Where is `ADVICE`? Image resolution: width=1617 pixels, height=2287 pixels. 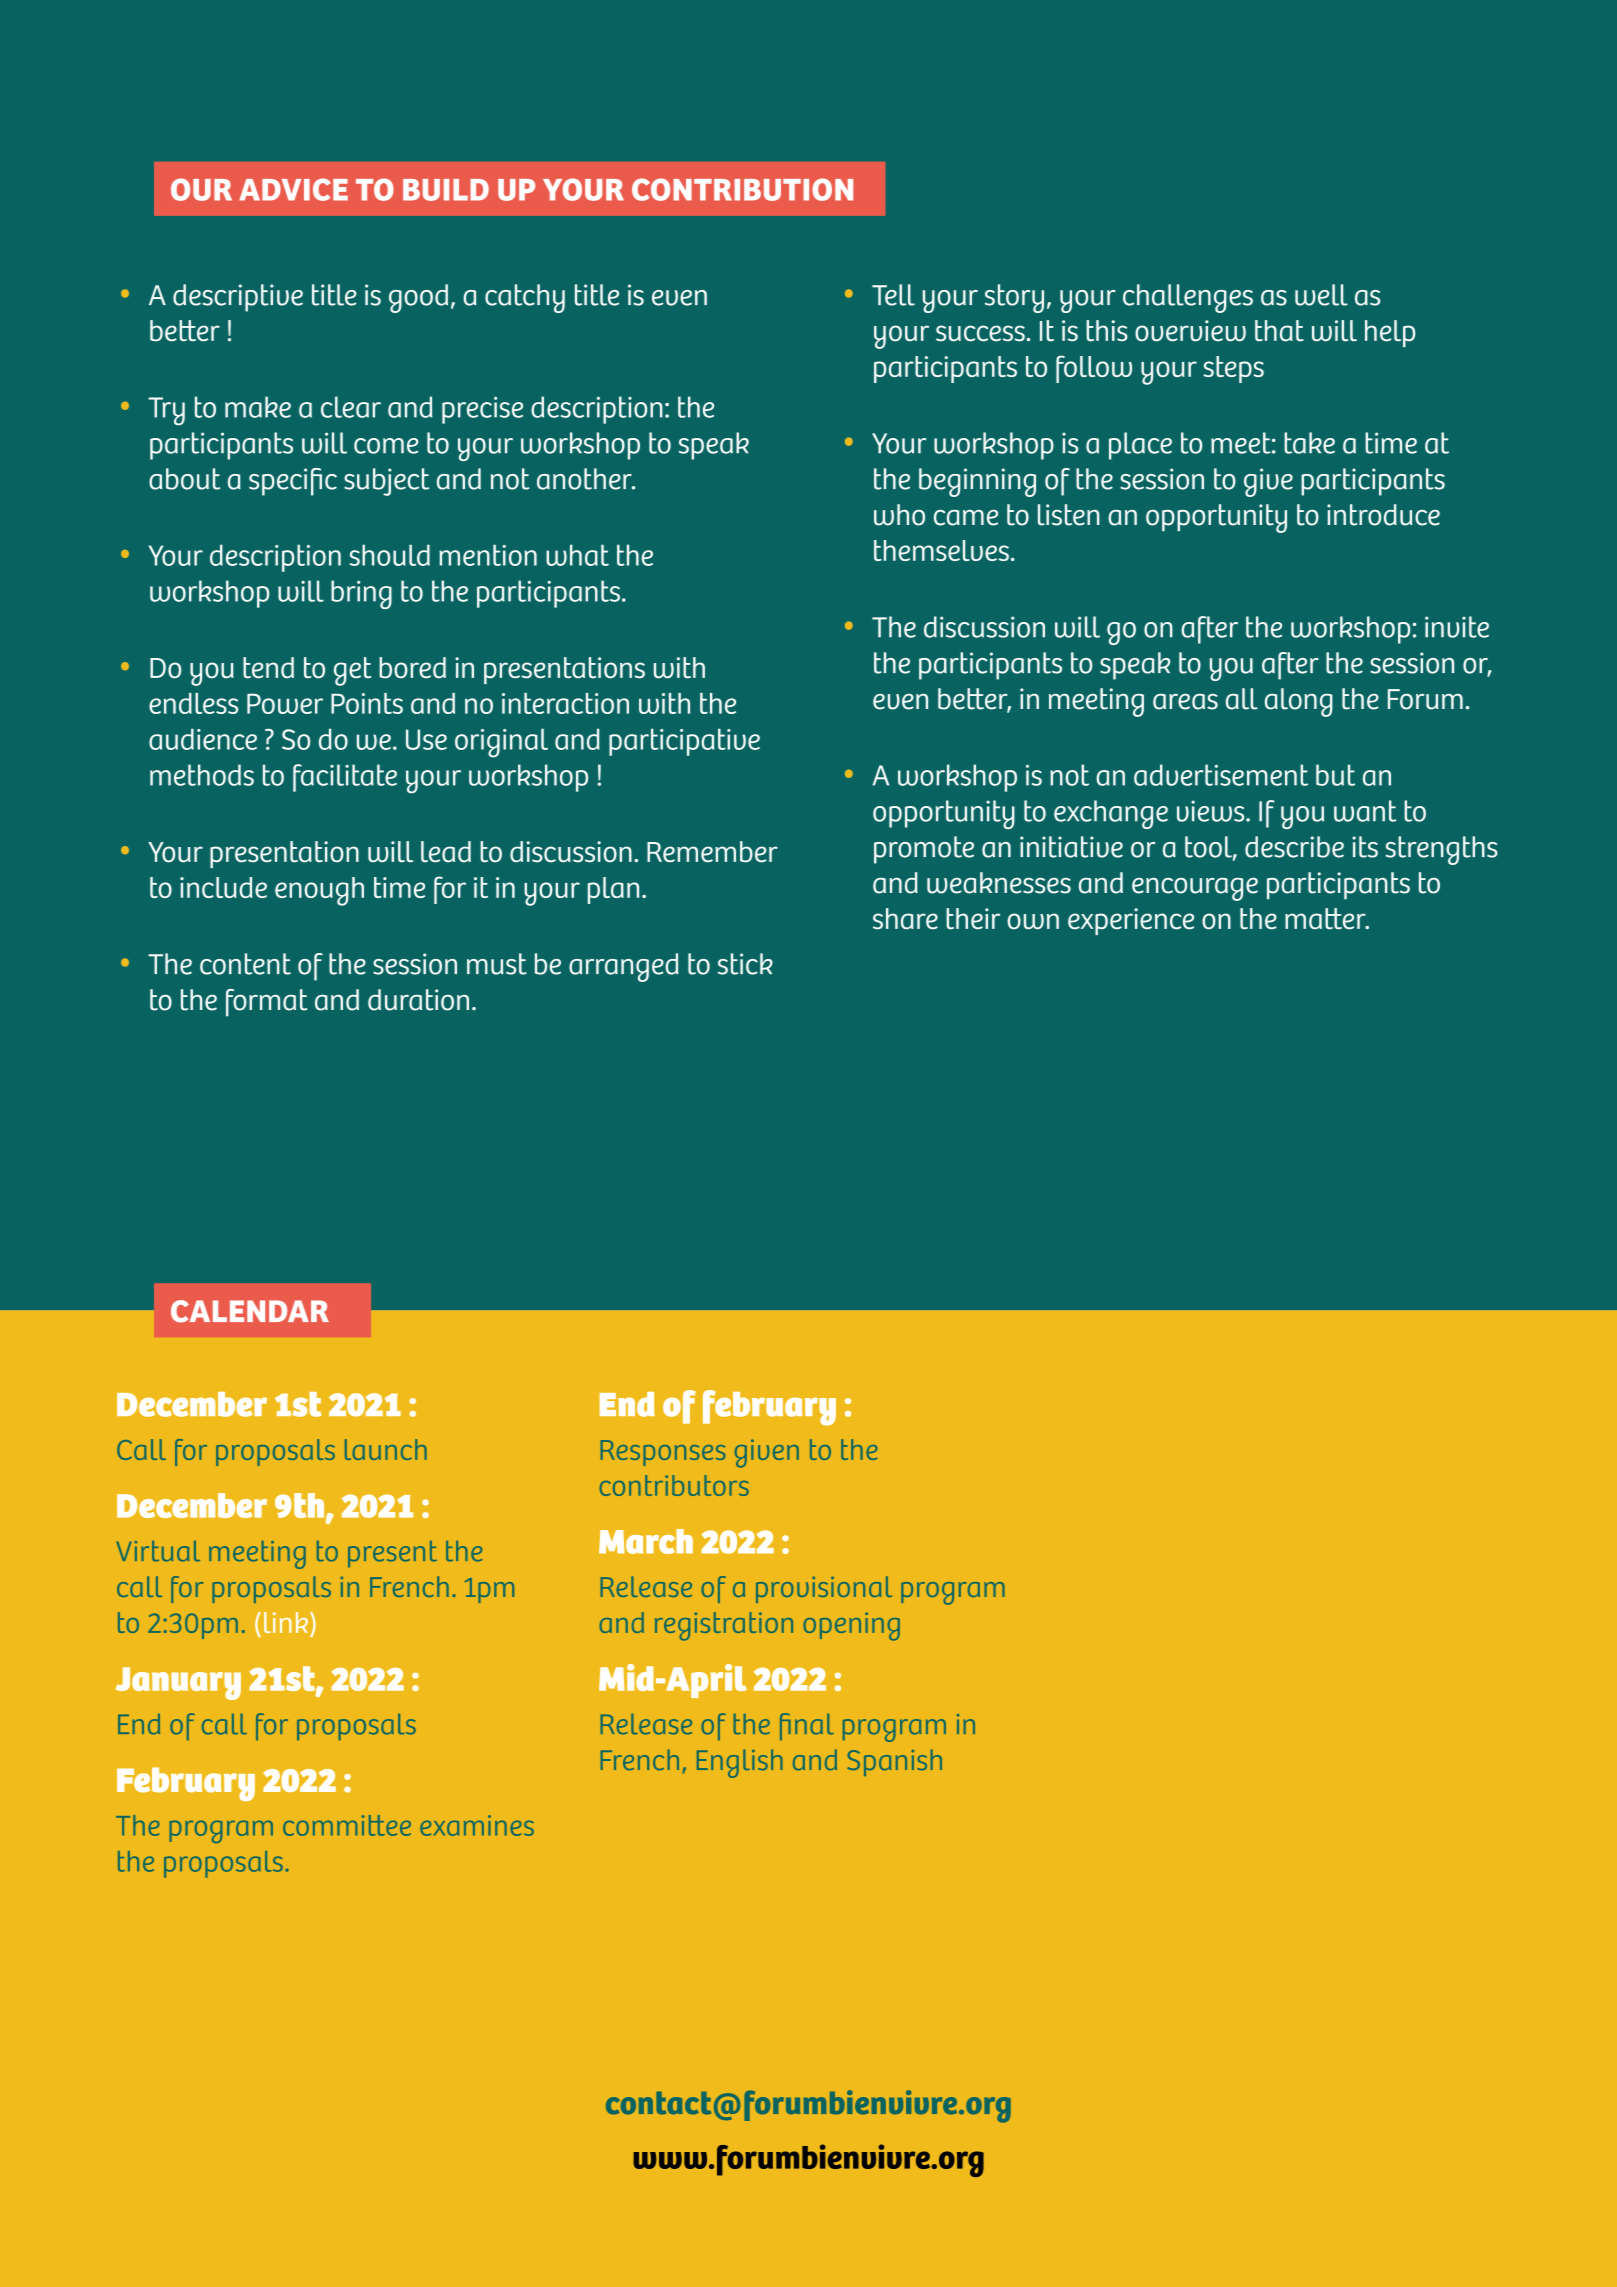
ADVICE is located at coordinates (293, 189).
